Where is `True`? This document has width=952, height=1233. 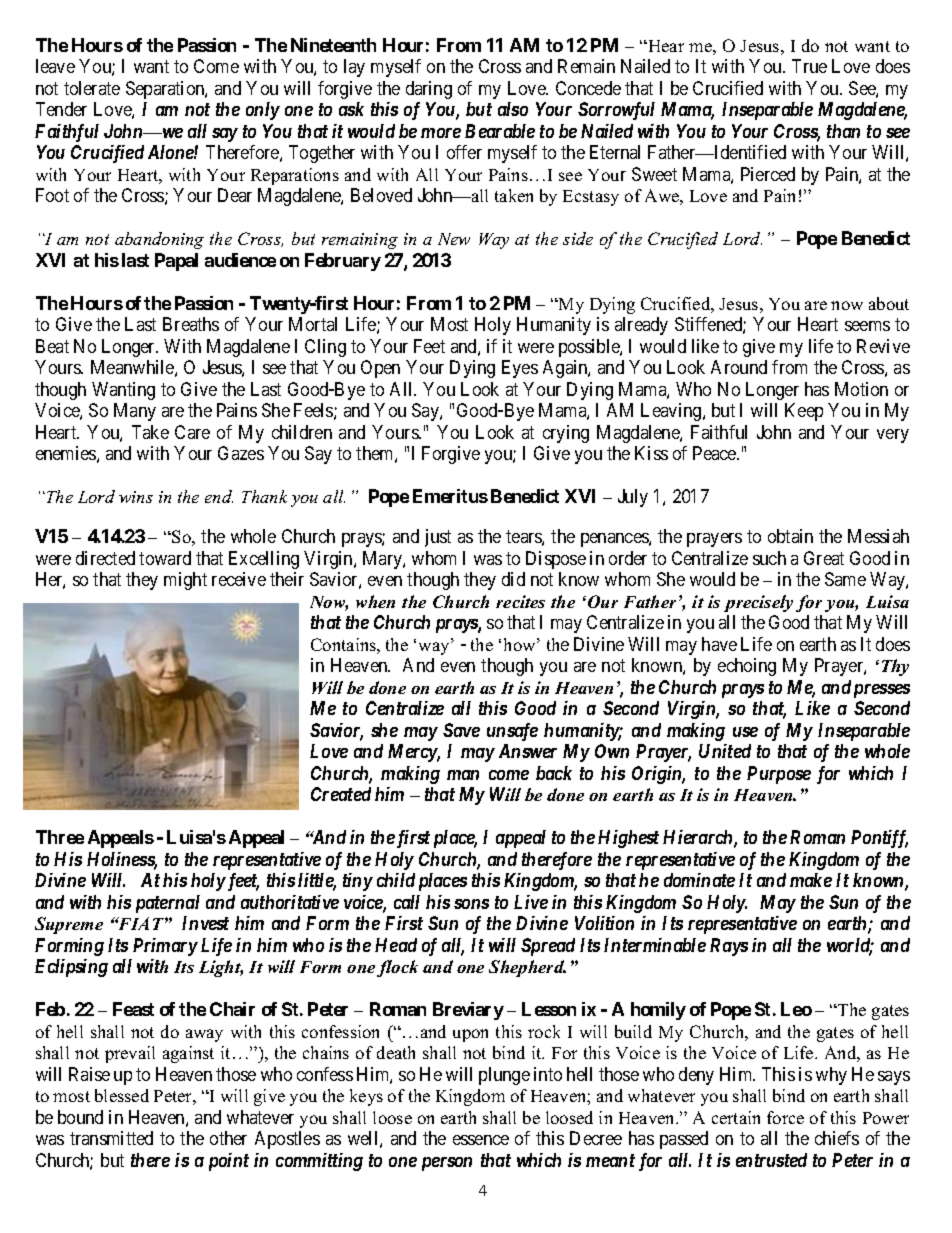
True is located at coordinates (809, 66).
